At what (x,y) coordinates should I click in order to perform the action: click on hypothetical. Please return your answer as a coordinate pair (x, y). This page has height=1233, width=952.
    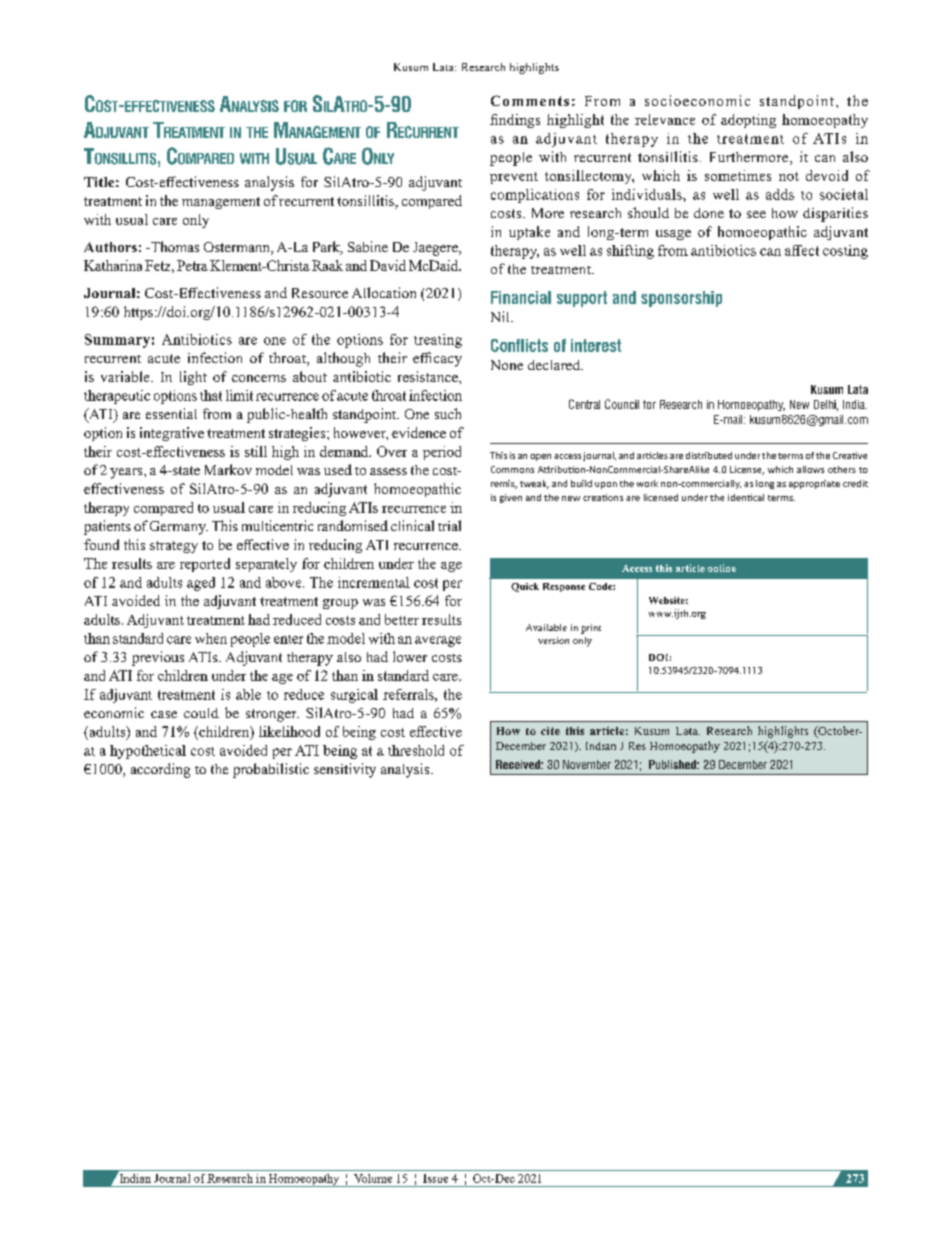
    Looking at the image, I should click on (148, 752).
